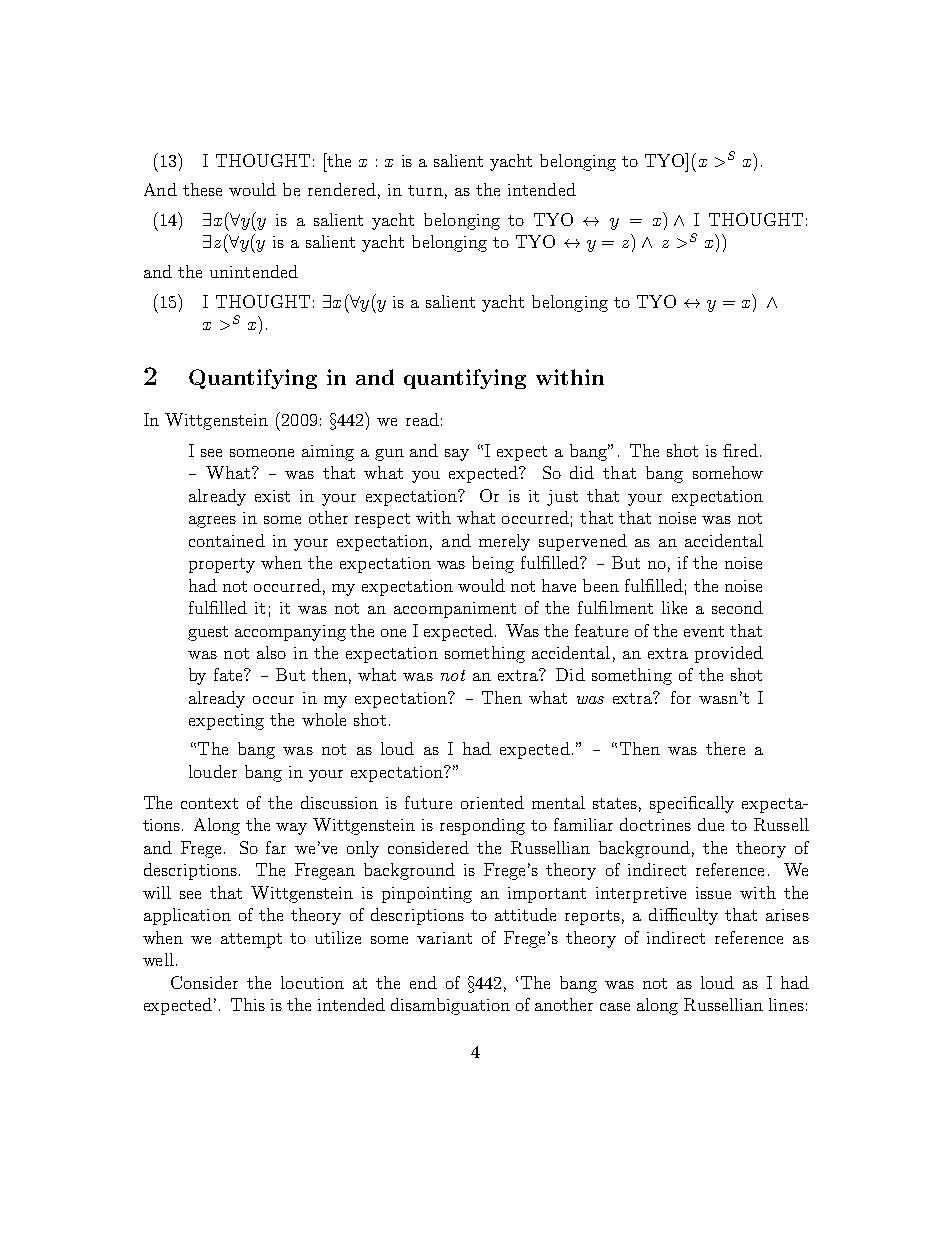  Describe the element at coordinates (202, 189) in the image. I see `these` at that location.
